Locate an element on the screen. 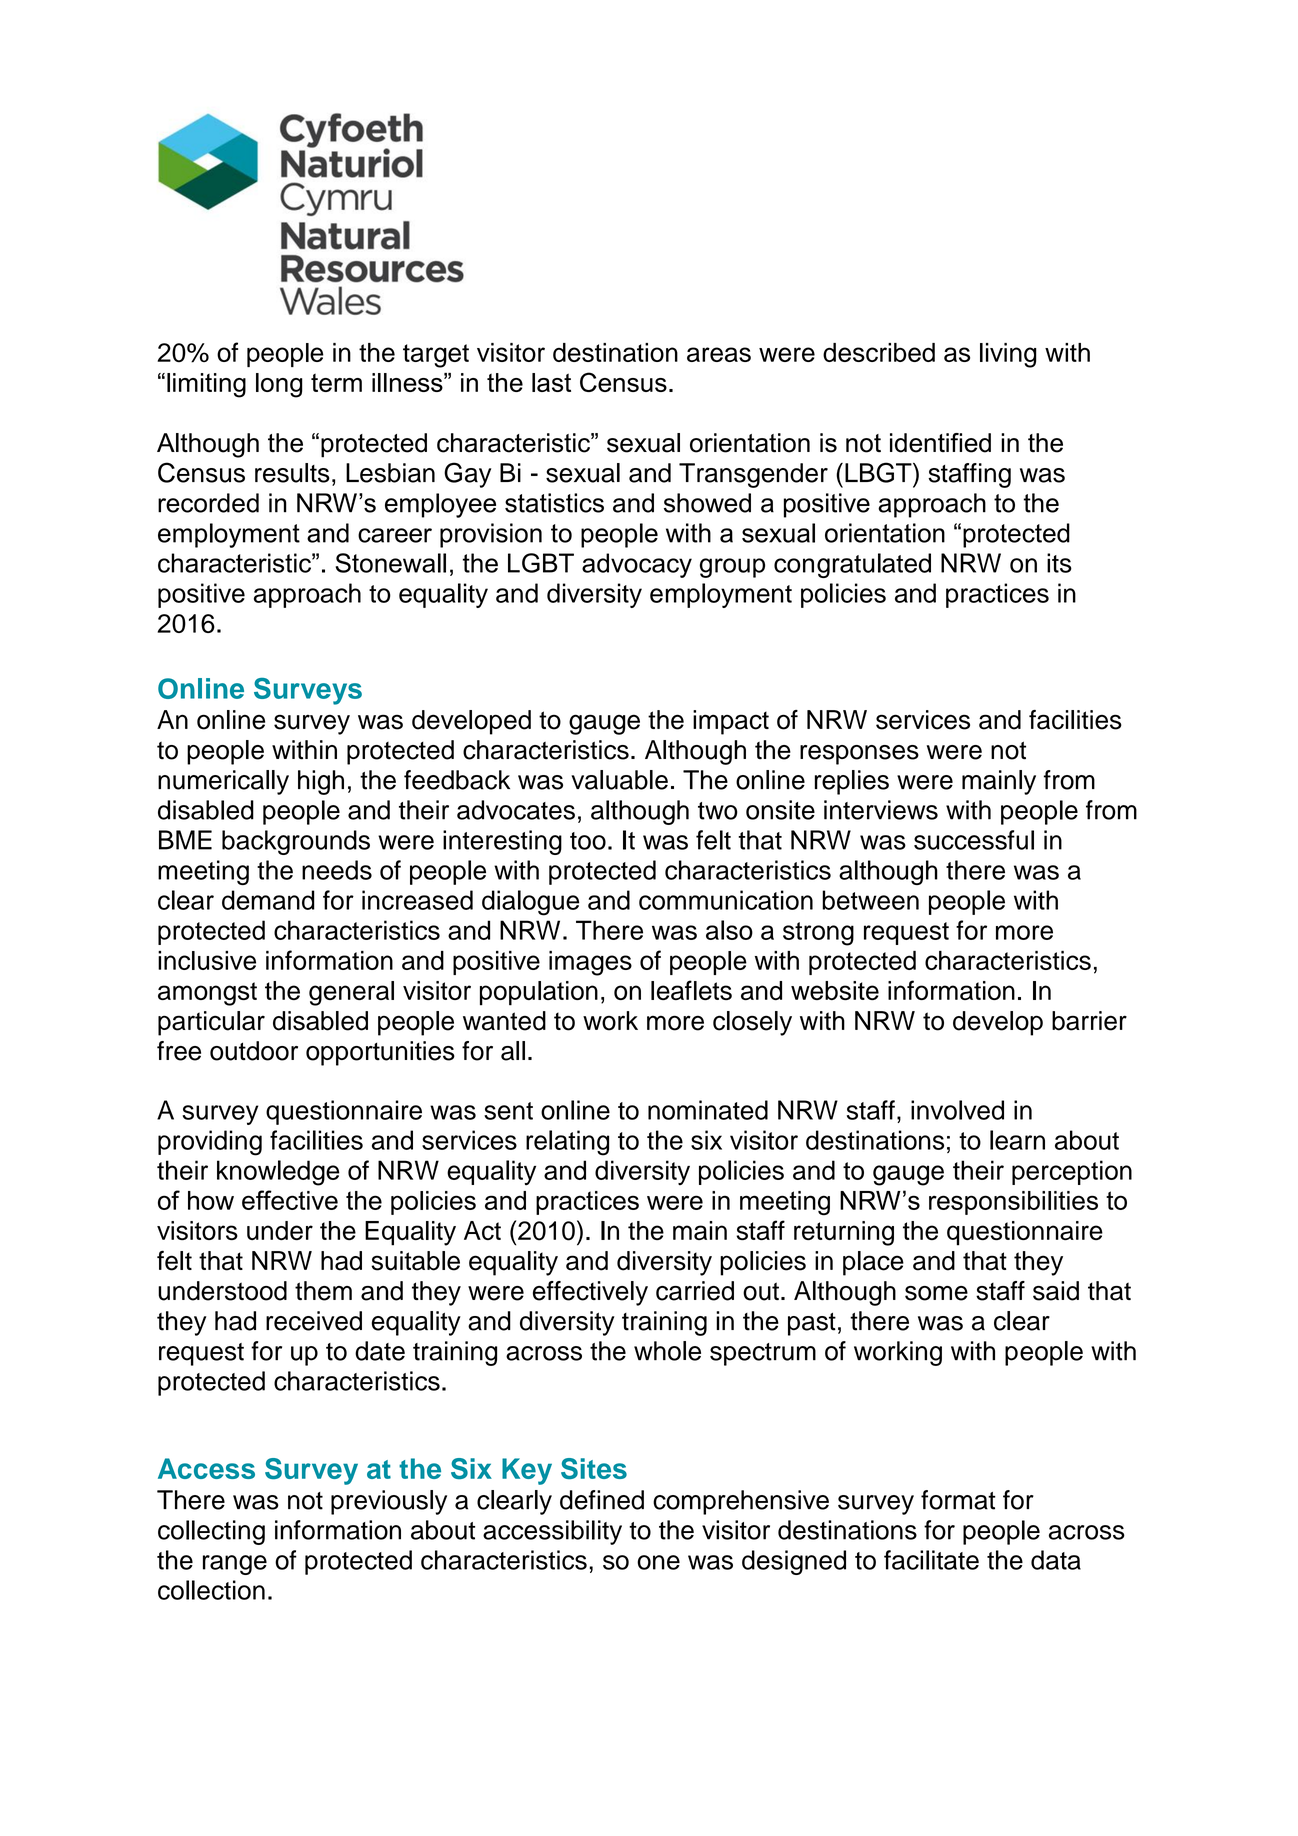 The height and width of the screenshot is (1836, 1298). barrier is located at coordinates (1089, 1021).
